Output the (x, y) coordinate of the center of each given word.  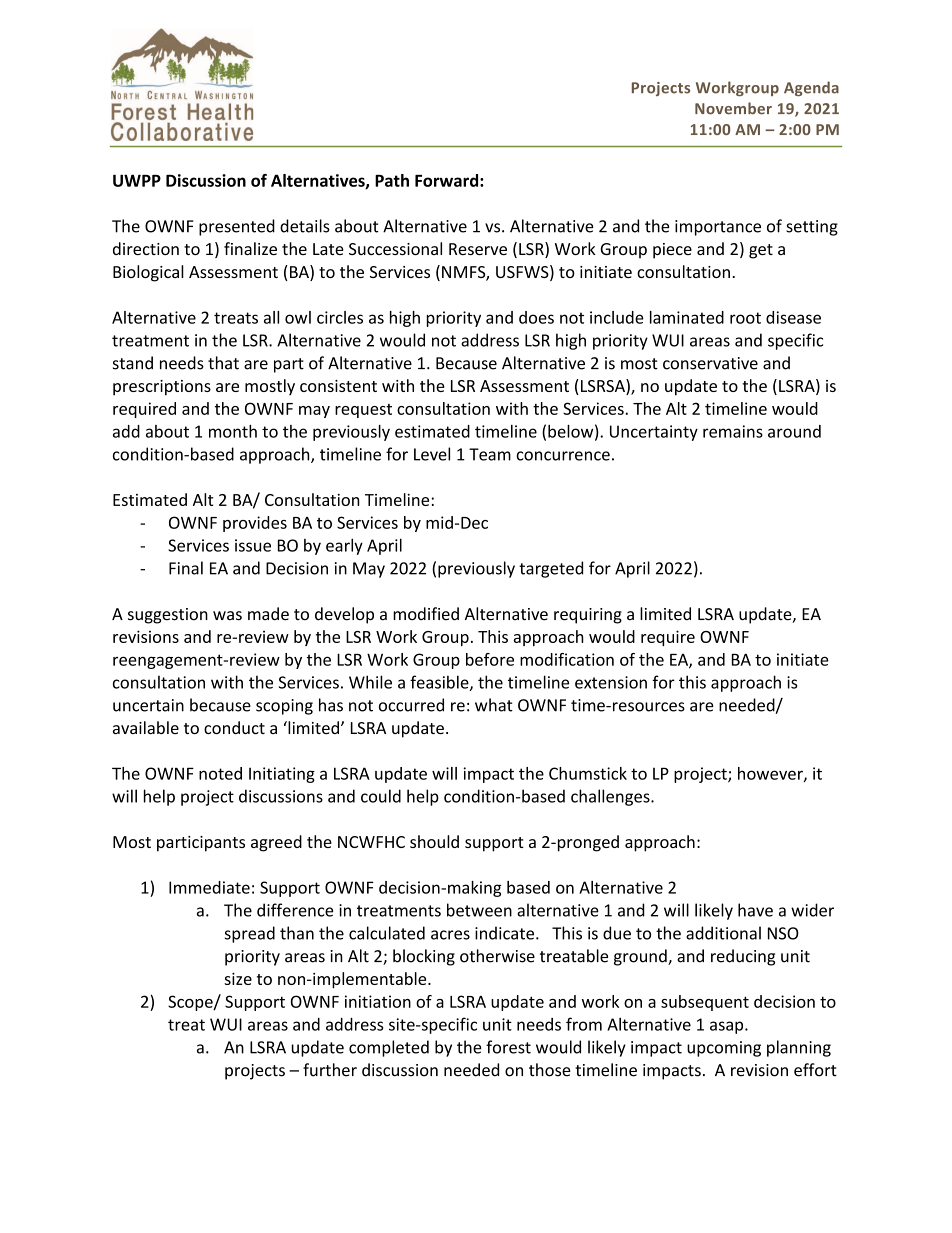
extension (611, 682)
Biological (148, 273)
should (434, 841)
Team (490, 454)
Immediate (209, 887)
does (536, 317)
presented (237, 227)
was (227, 616)
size (238, 979)
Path (392, 180)
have (755, 910)
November (733, 108)
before (490, 659)
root (745, 318)
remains (733, 431)
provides (255, 524)
